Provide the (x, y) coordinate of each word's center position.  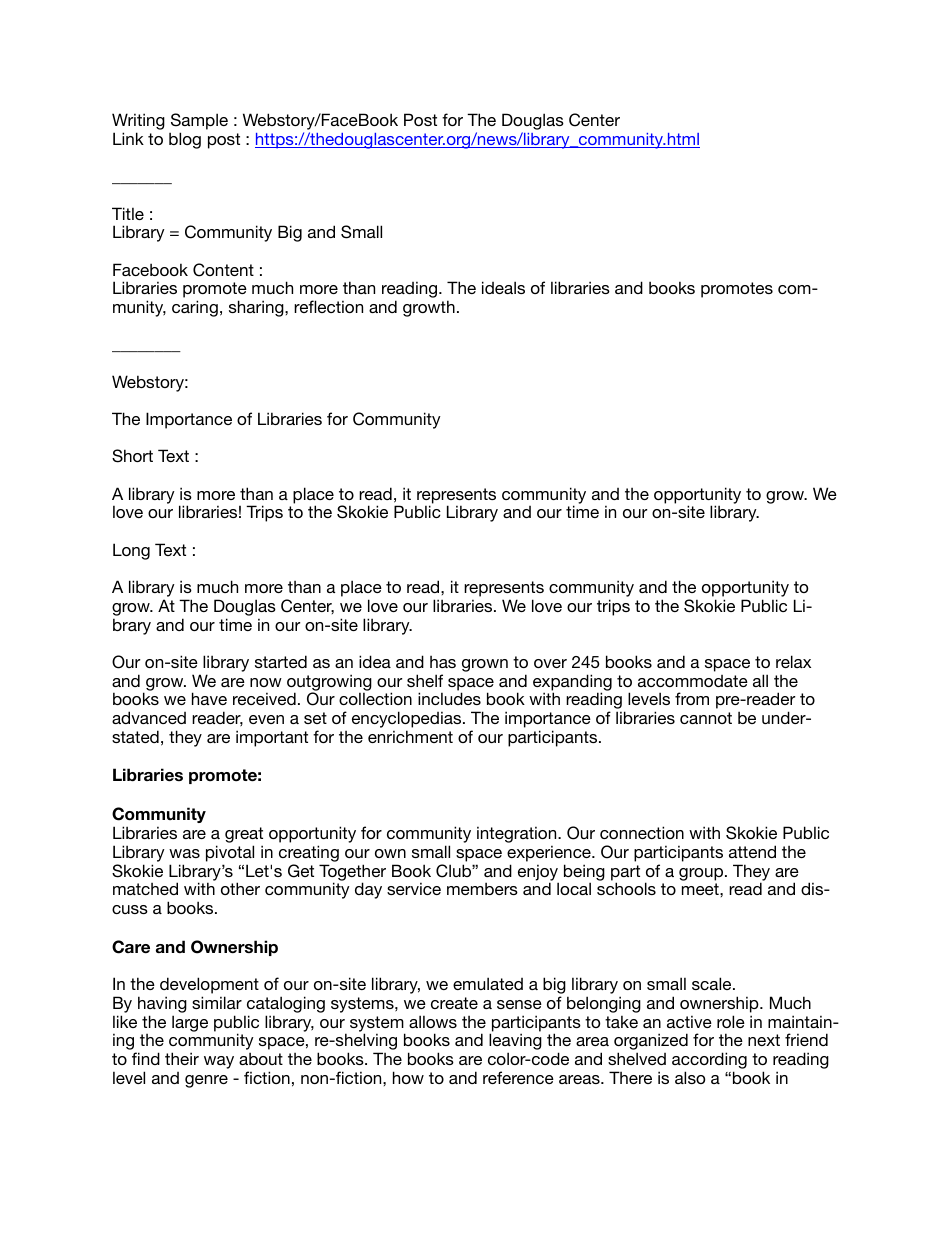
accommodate (693, 681)
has (443, 662)
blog (185, 140)
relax (793, 661)
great (244, 836)
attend (752, 851)
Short (132, 456)
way (219, 1062)
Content (223, 270)
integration (518, 836)
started (281, 661)
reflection (328, 306)
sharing (257, 308)
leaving (515, 1043)
